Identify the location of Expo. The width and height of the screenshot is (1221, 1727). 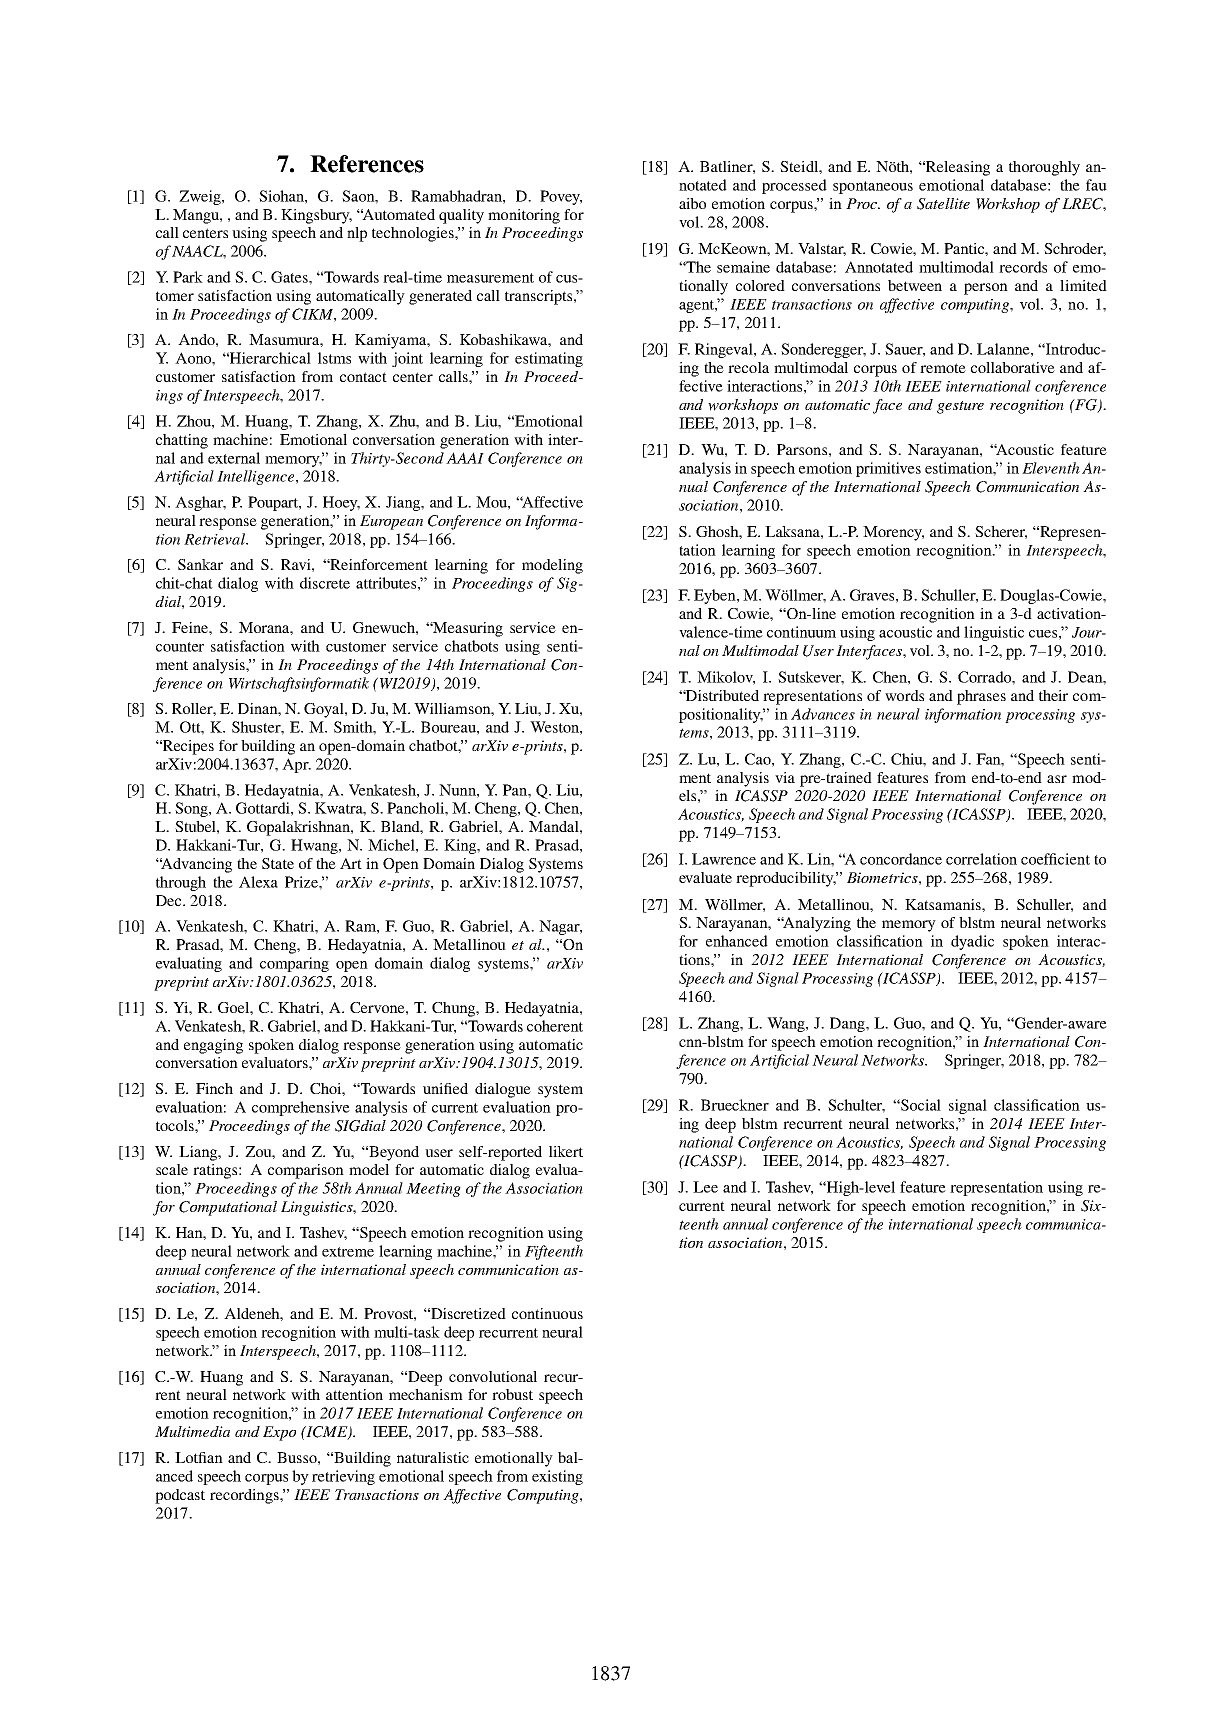
(279, 1433).
